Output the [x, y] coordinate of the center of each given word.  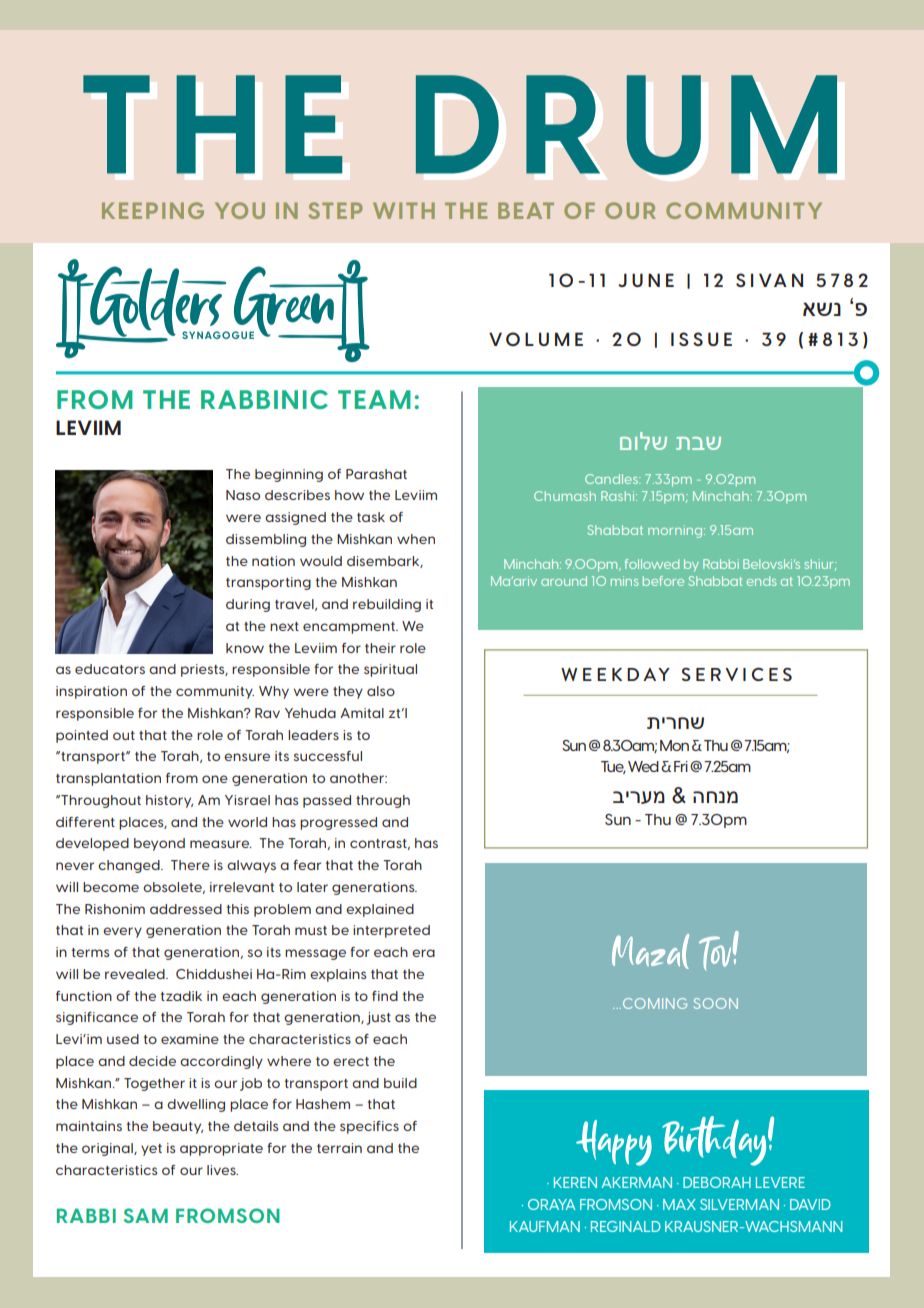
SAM [146, 1215]
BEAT [526, 210]
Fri [681, 766]
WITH [404, 210]
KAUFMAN [545, 1226]
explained [380, 910]
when [416, 539]
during [248, 605]
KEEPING [153, 210]
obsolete [174, 888]
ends [761, 581]
